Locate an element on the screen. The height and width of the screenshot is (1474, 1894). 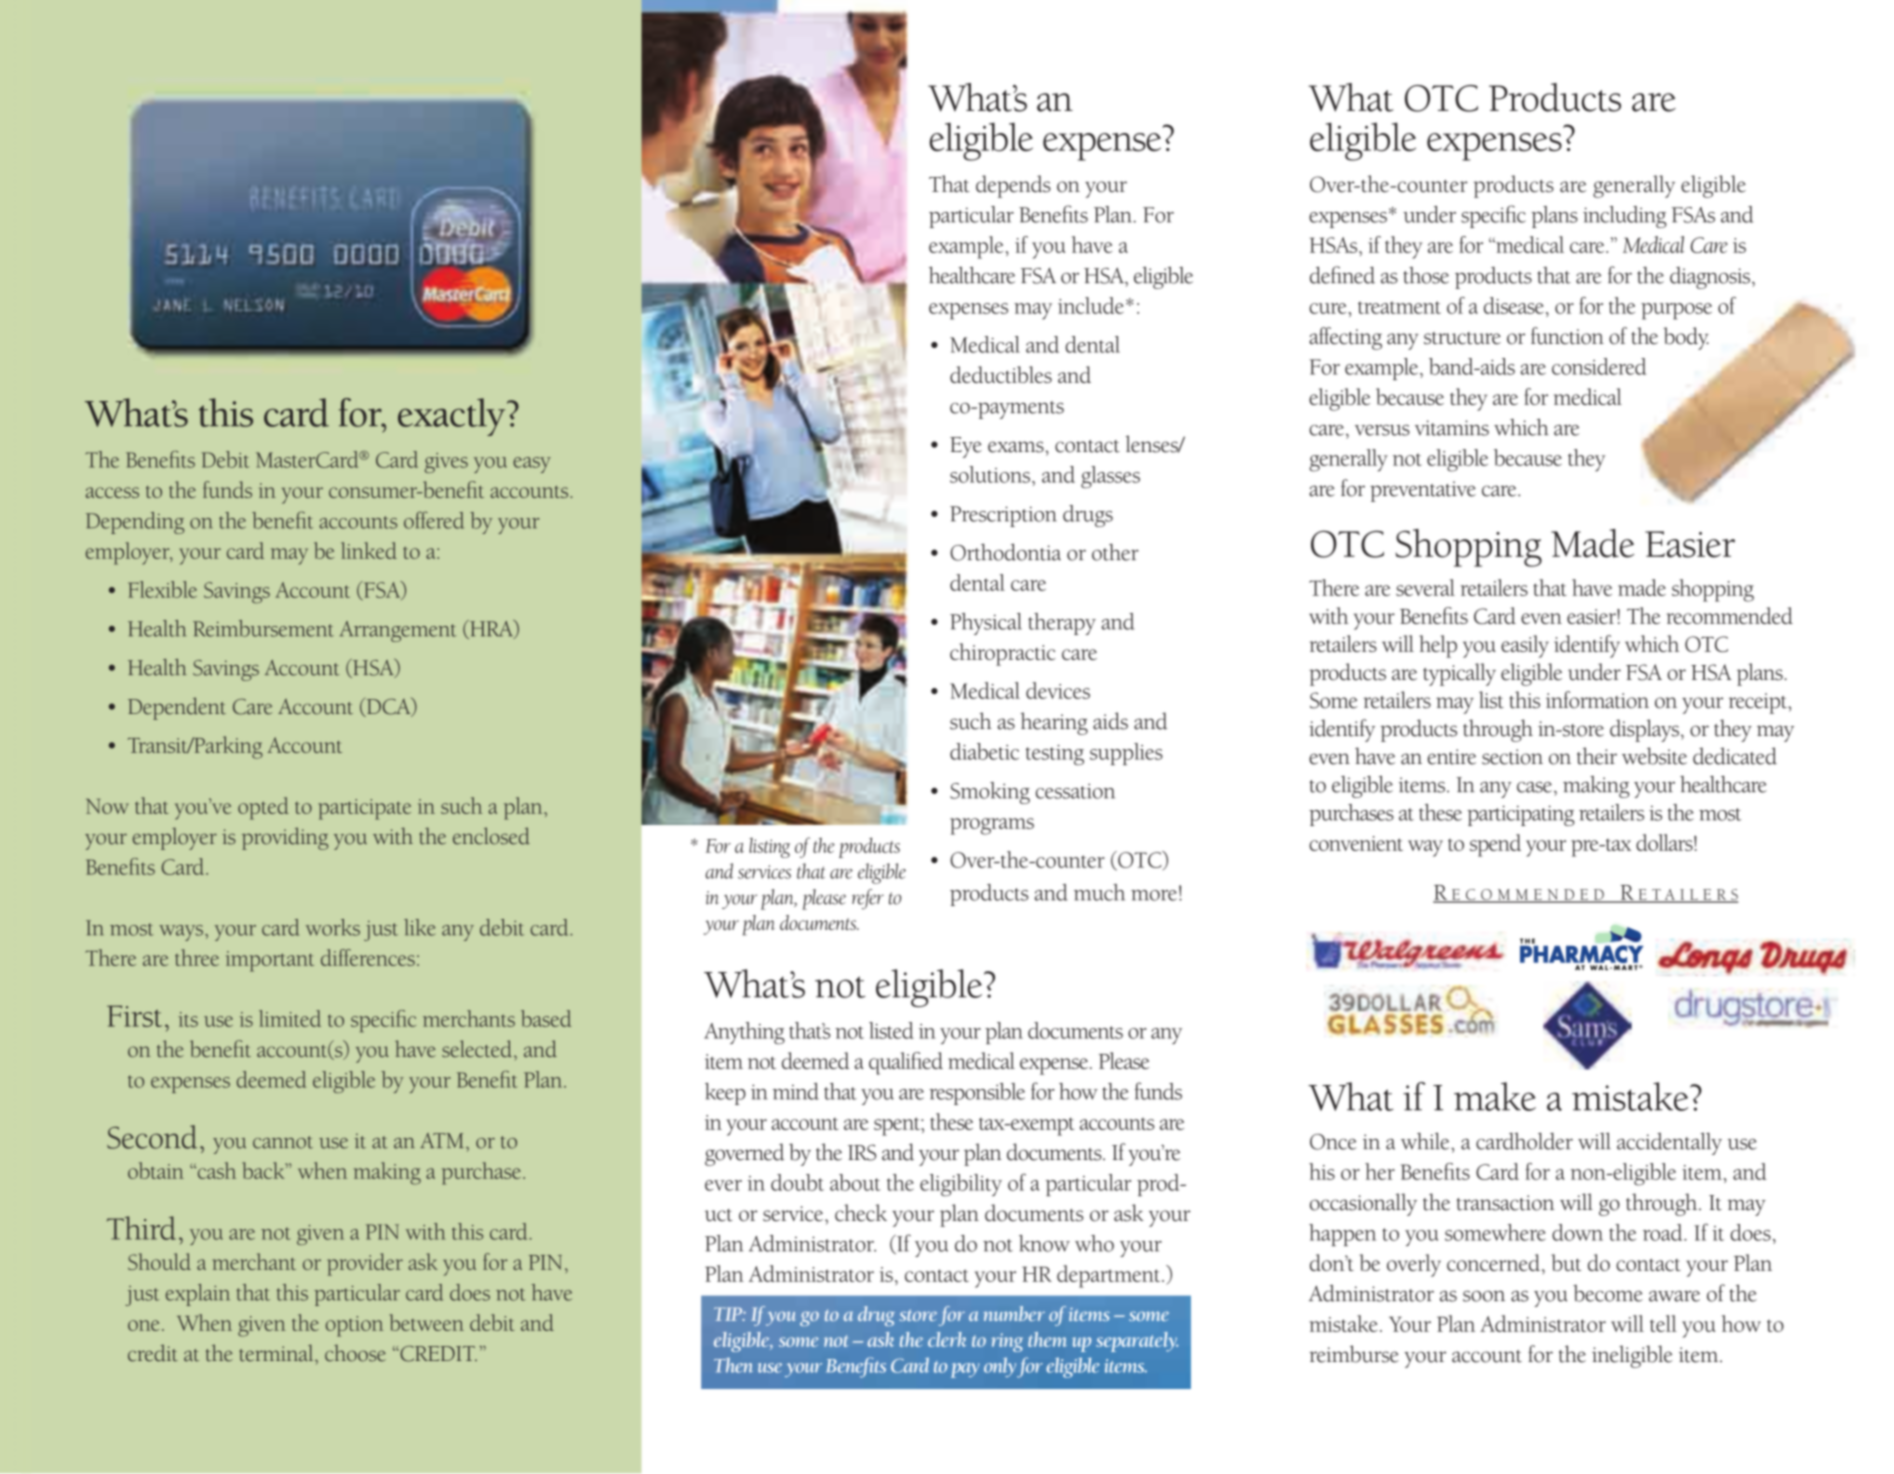
including is located at coordinates (1625, 217).
